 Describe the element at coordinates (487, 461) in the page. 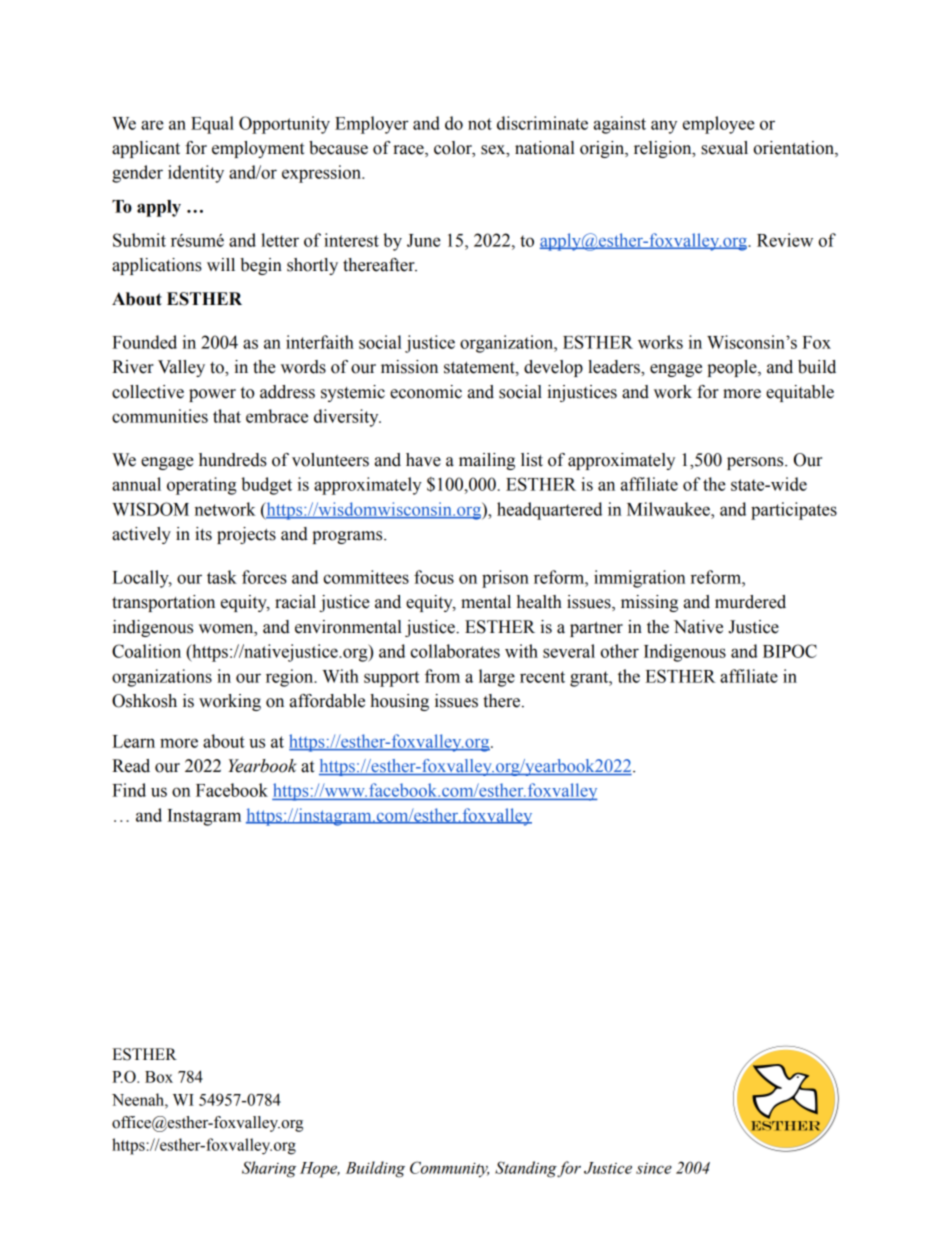

I see `mailing` at that location.
